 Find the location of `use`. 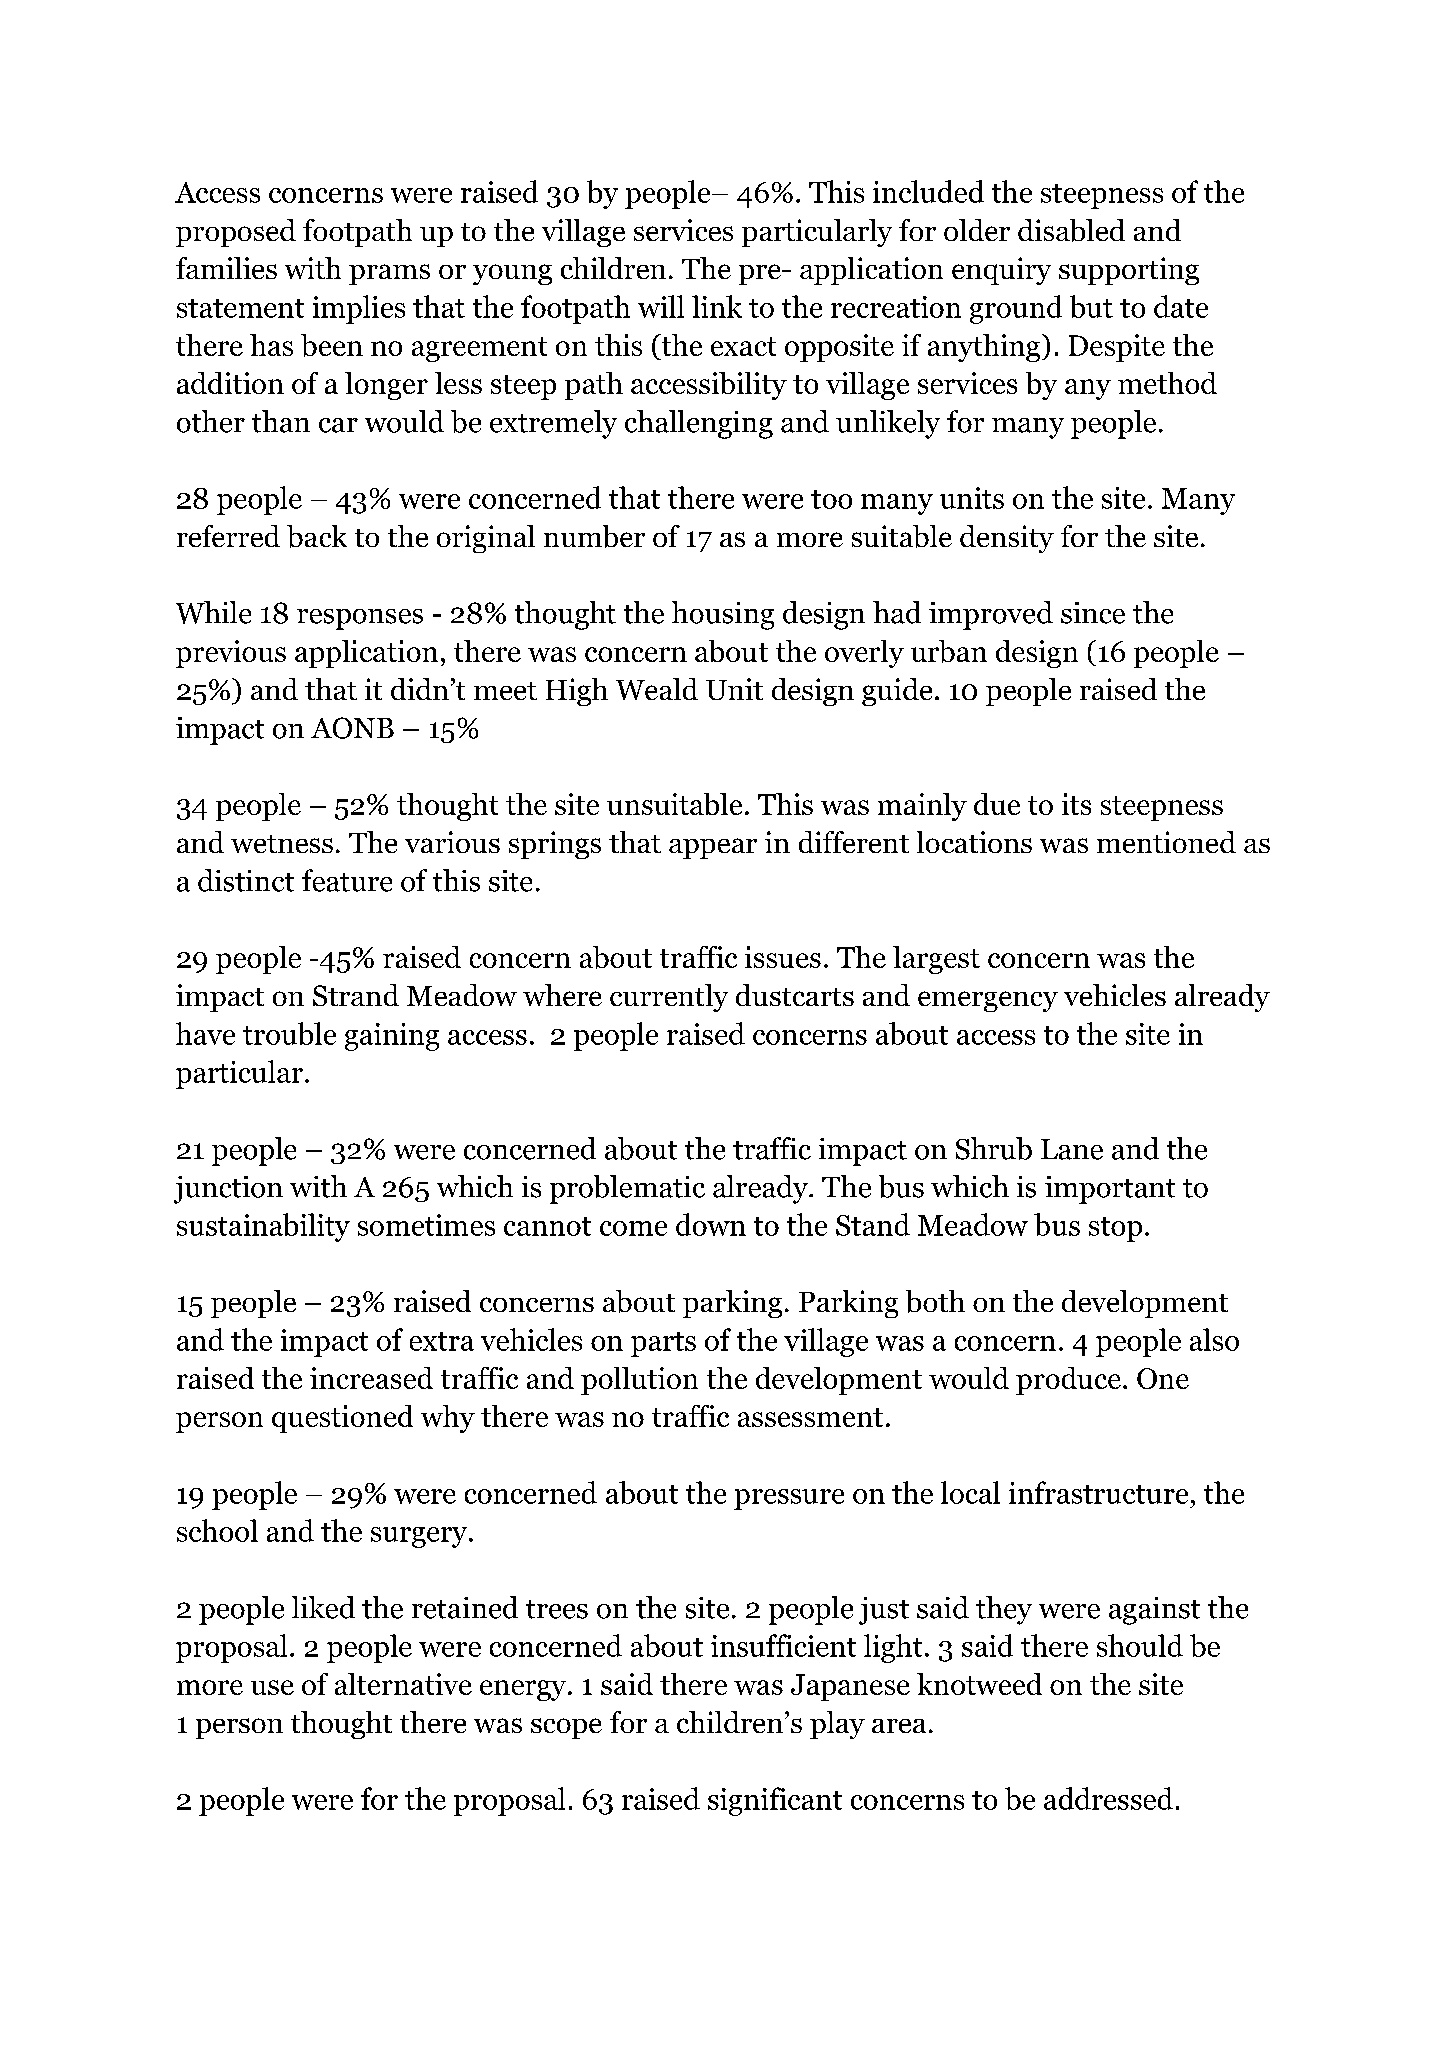

use is located at coordinates (272, 1687).
